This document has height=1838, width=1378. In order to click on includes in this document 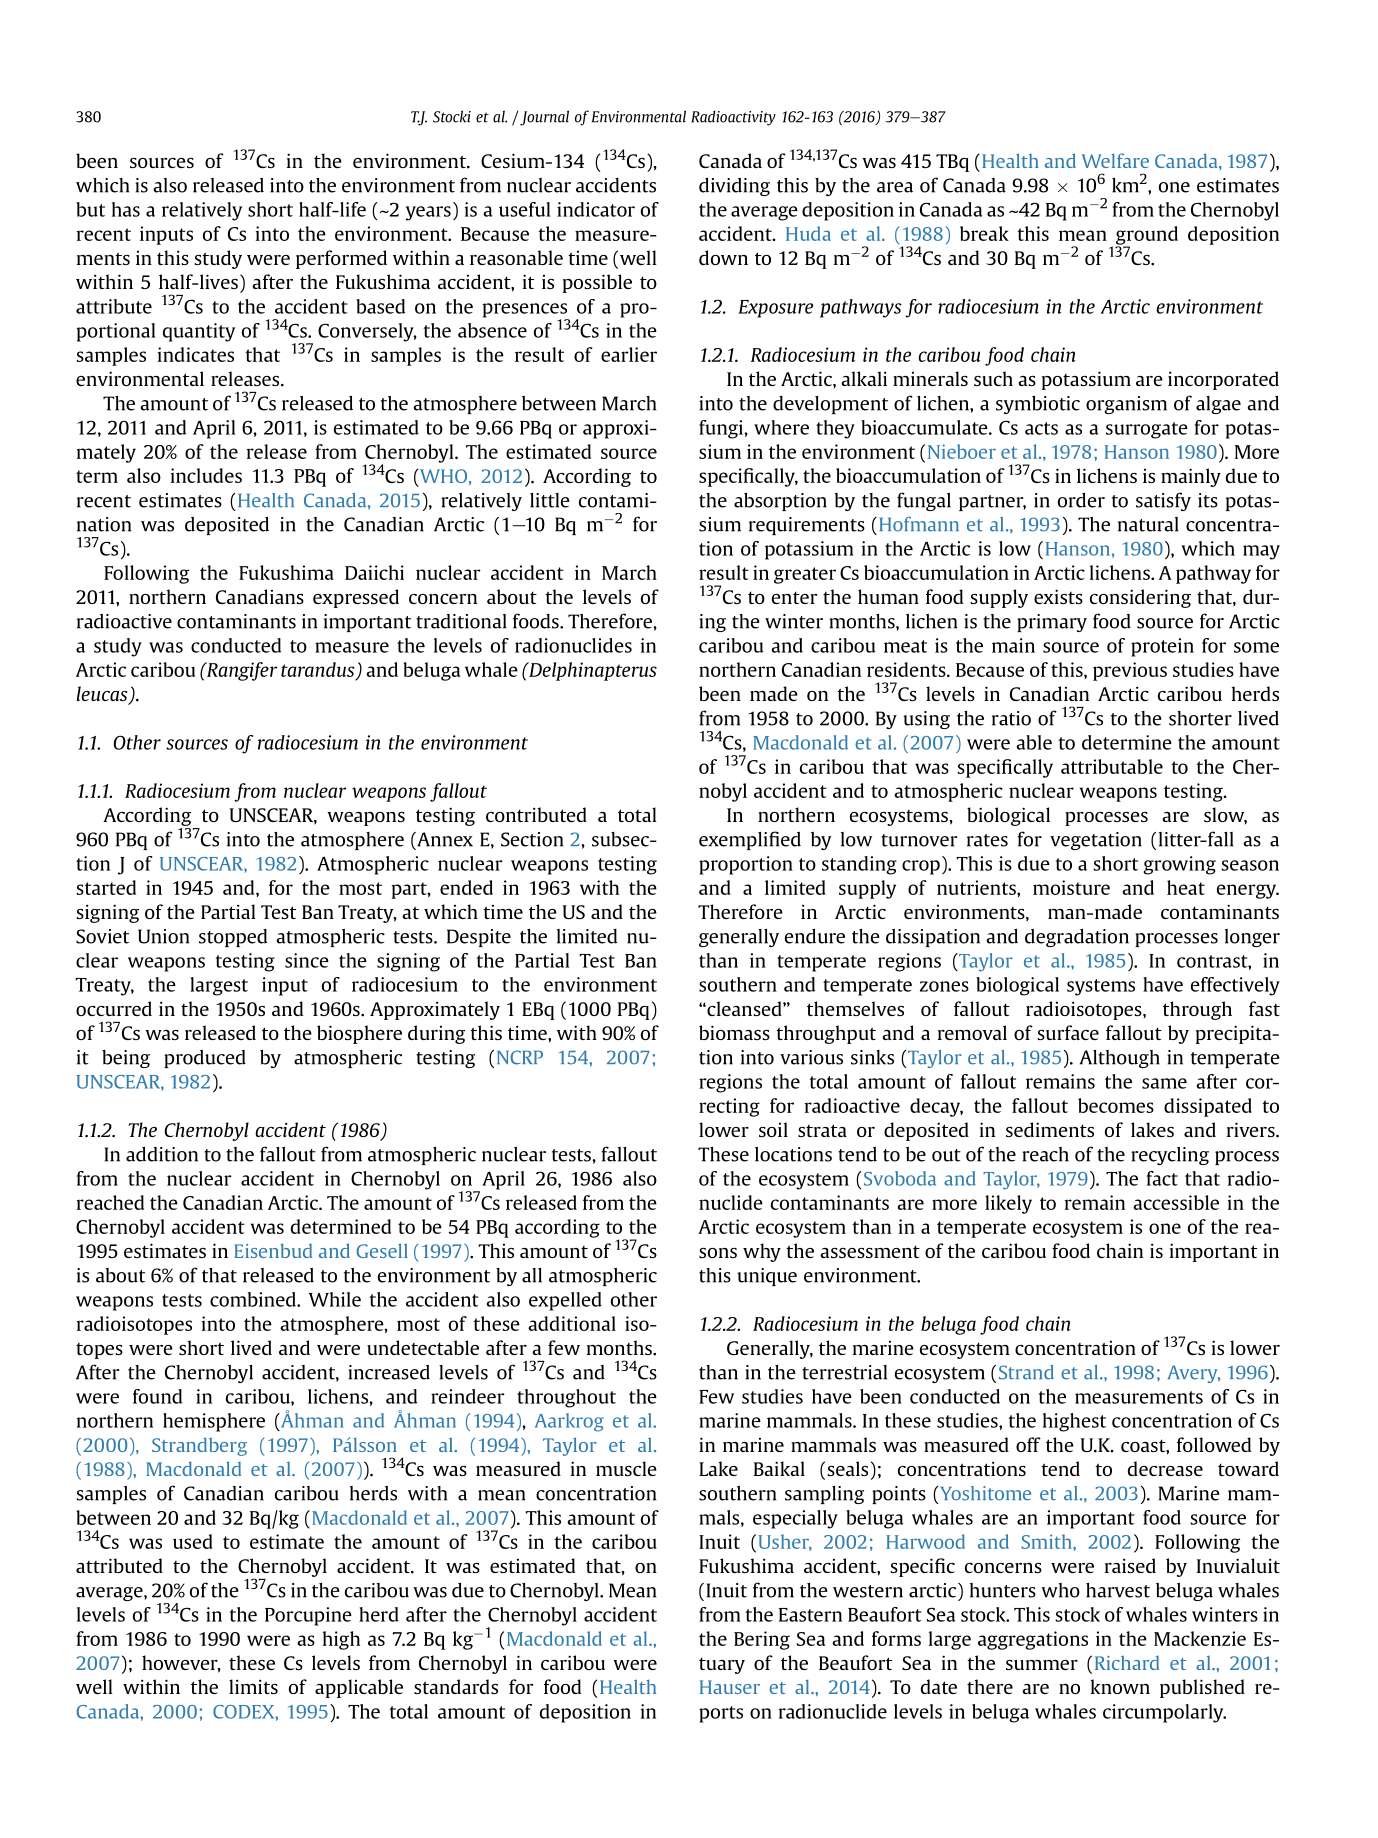, I will do `click(206, 475)`.
